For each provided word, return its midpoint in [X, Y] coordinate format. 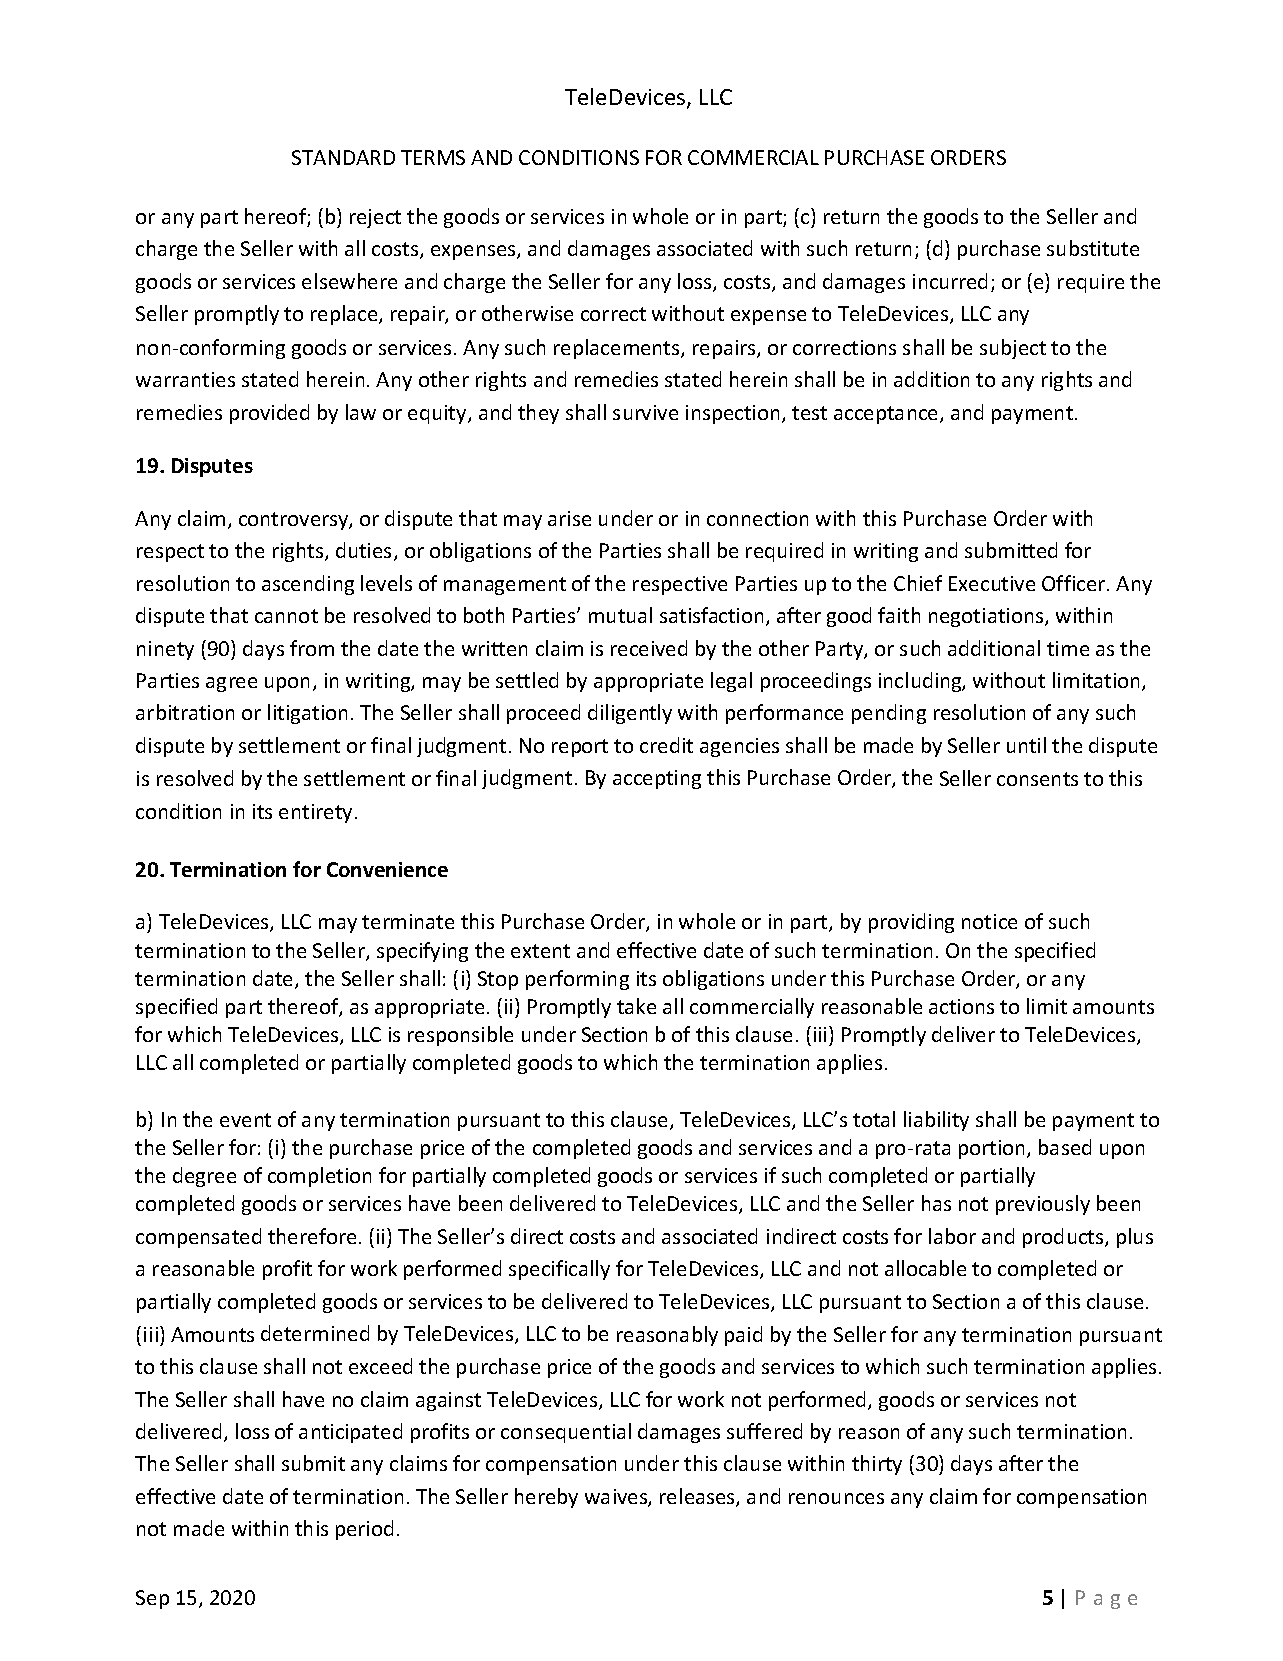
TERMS [433, 157]
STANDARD [343, 157]
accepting [657, 779]
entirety [315, 813]
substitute [1093, 248]
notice [989, 921]
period [364, 1530]
